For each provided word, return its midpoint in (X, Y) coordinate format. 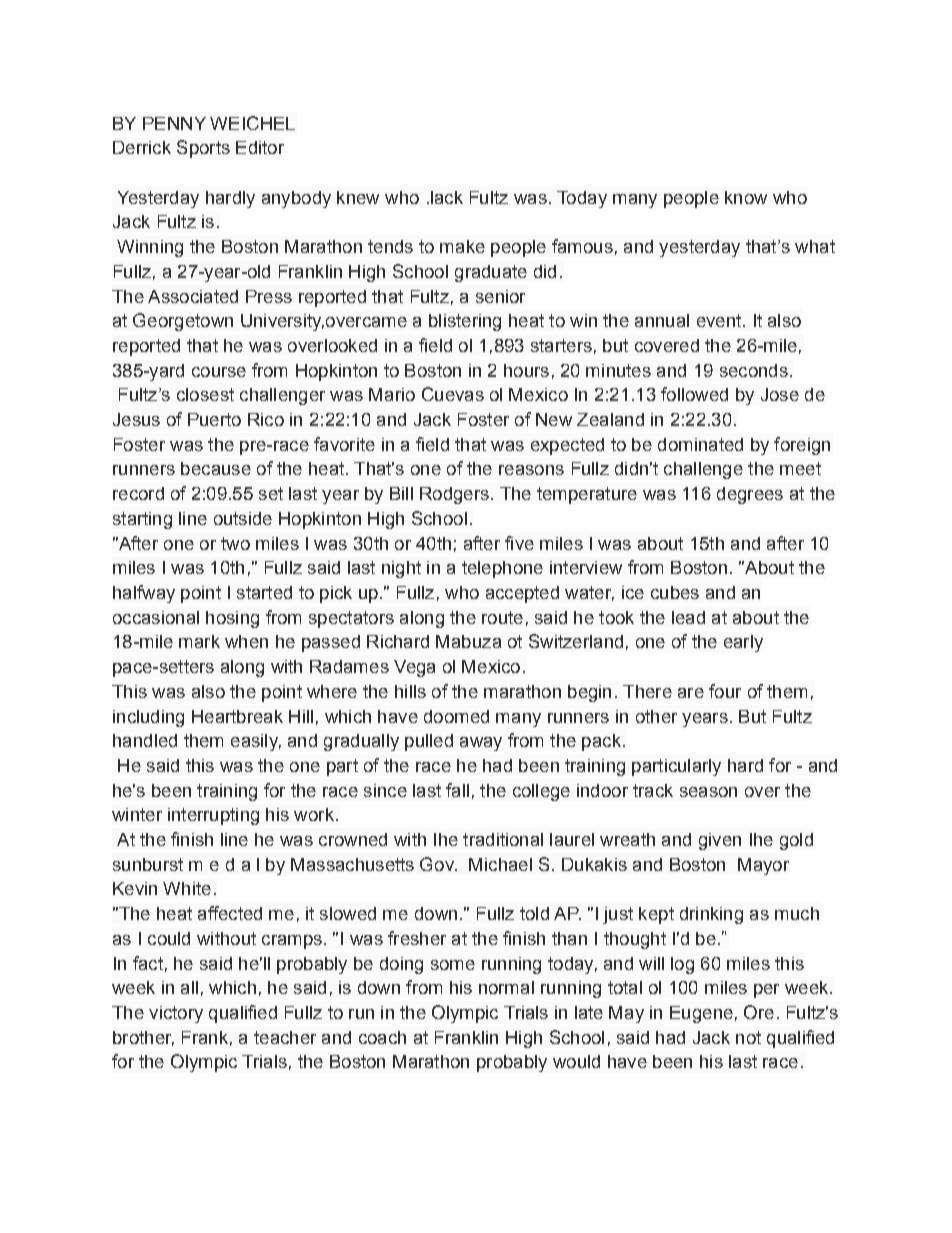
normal (506, 987)
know (746, 197)
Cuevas (453, 394)
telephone (502, 569)
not (748, 1037)
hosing (232, 619)
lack (445, 197)
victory (176, 1014)
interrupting (213, 816)
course (219, 372)
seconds (754, 370)
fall (457, 790)
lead (688, 617)
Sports (203, 149)
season (708, 792)
